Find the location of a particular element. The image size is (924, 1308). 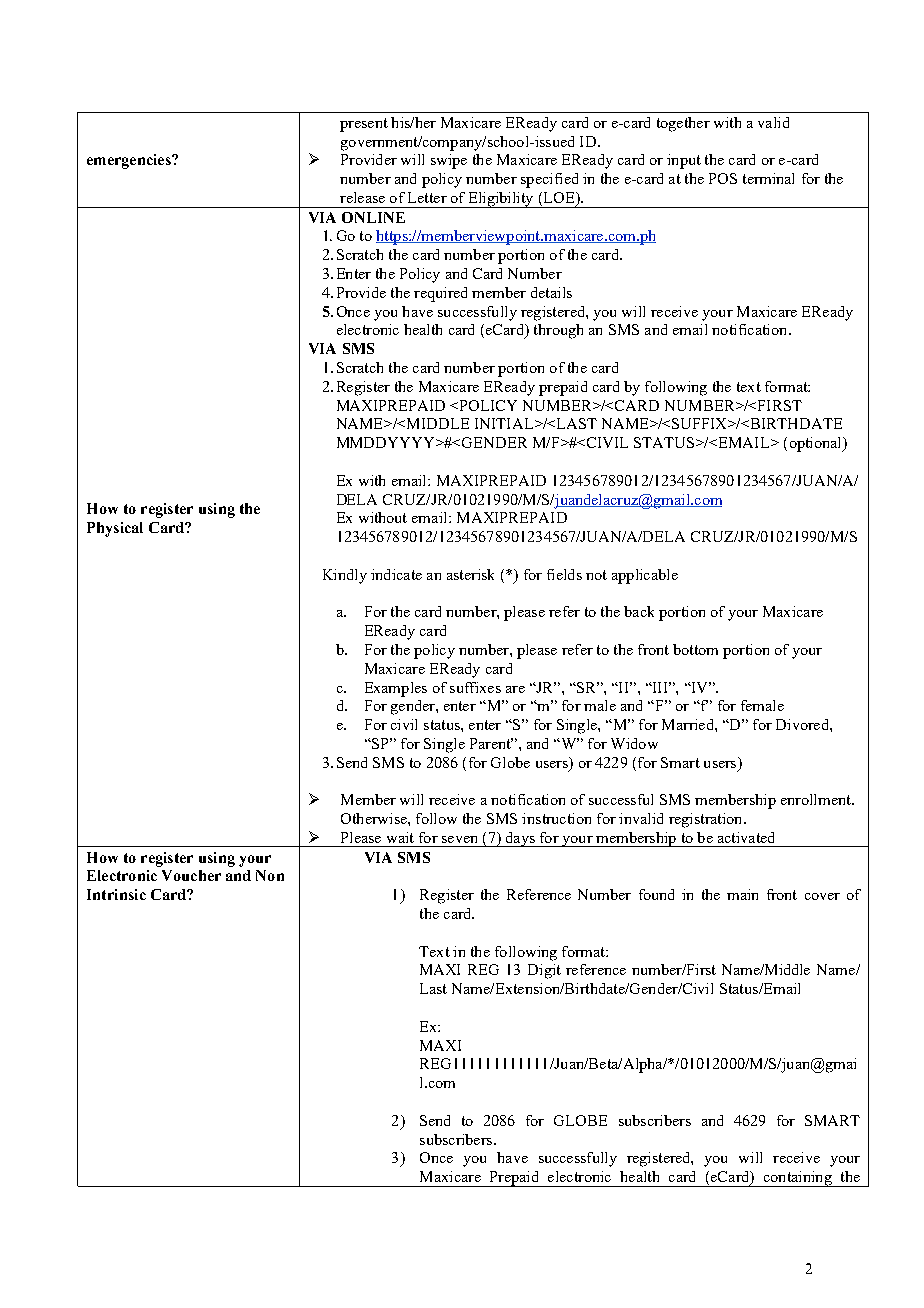

Kindly is located at coordinates (345, 576).
